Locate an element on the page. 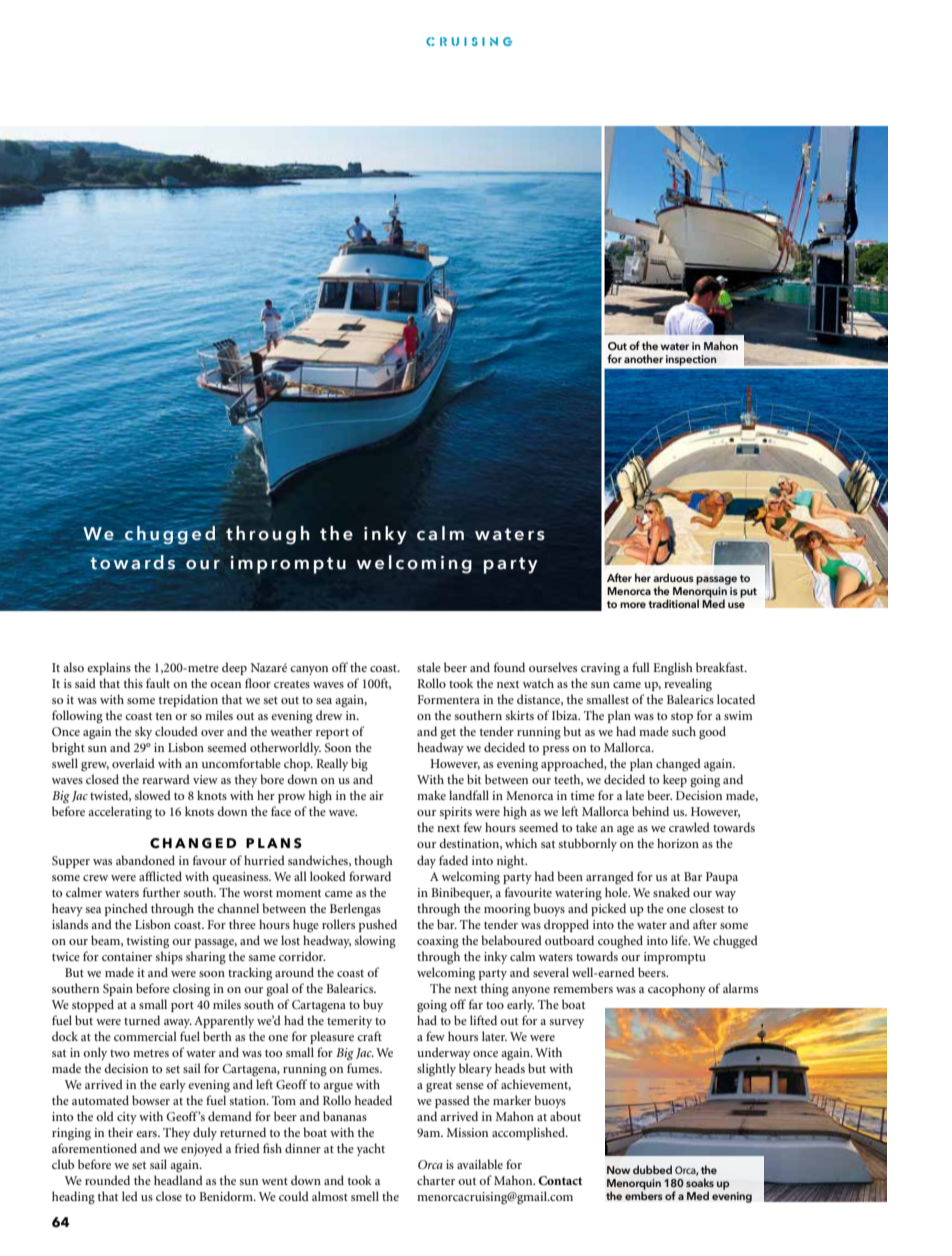 The width and height of the image is (952, 1256). revealing is located at coordinates (688, 685).
